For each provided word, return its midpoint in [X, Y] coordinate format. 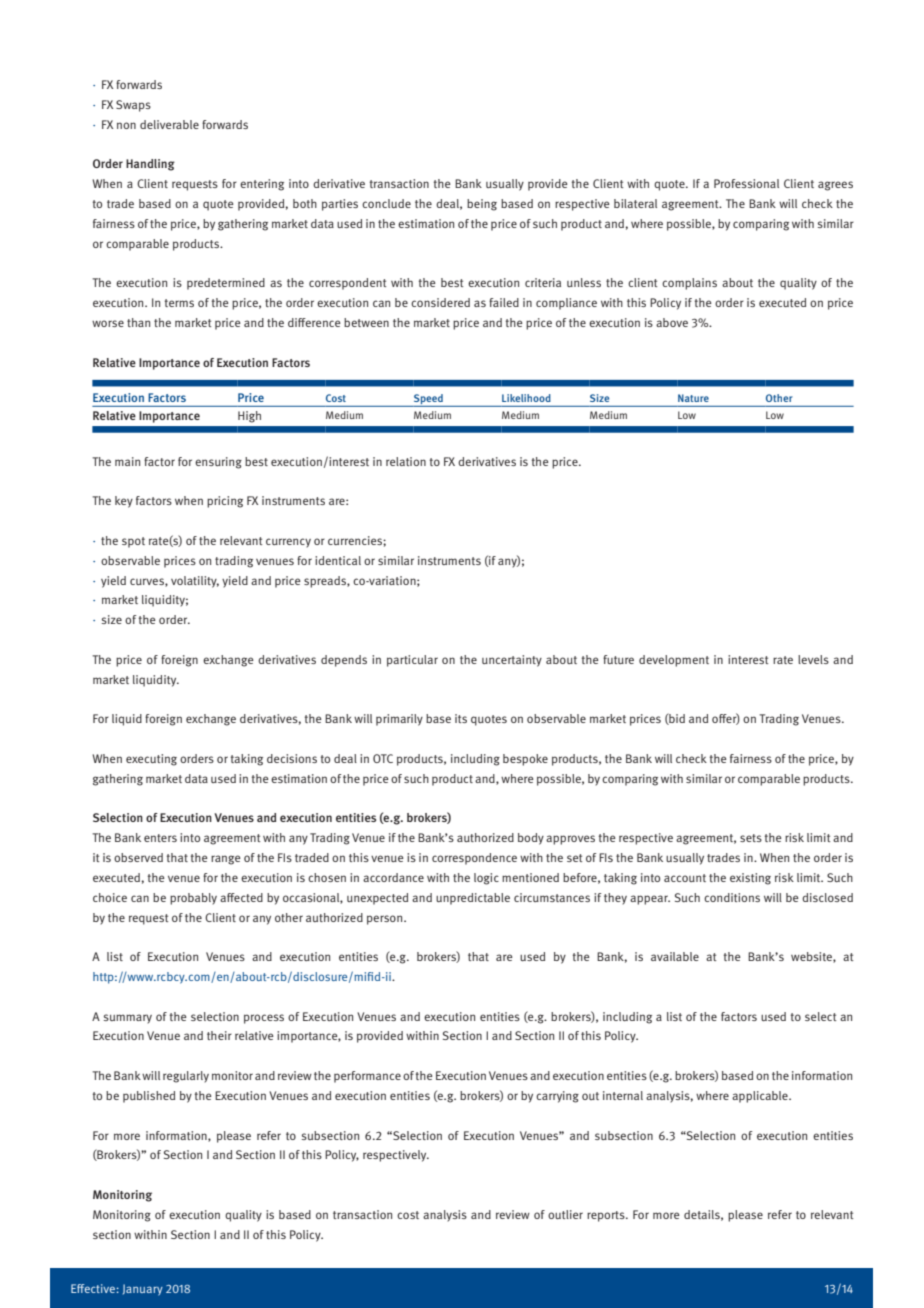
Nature [693, 398]
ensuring [218, 463]
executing [151, 760]
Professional [746, 183]
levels [813, 659]
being [482, 205]
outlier [565, 1214]
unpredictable [473, 899]
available [675, 956]
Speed [428, 400]
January [143, 1290]
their [219, 1035]
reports [607, 1216]
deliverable [169, 124]
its [461, 718]
